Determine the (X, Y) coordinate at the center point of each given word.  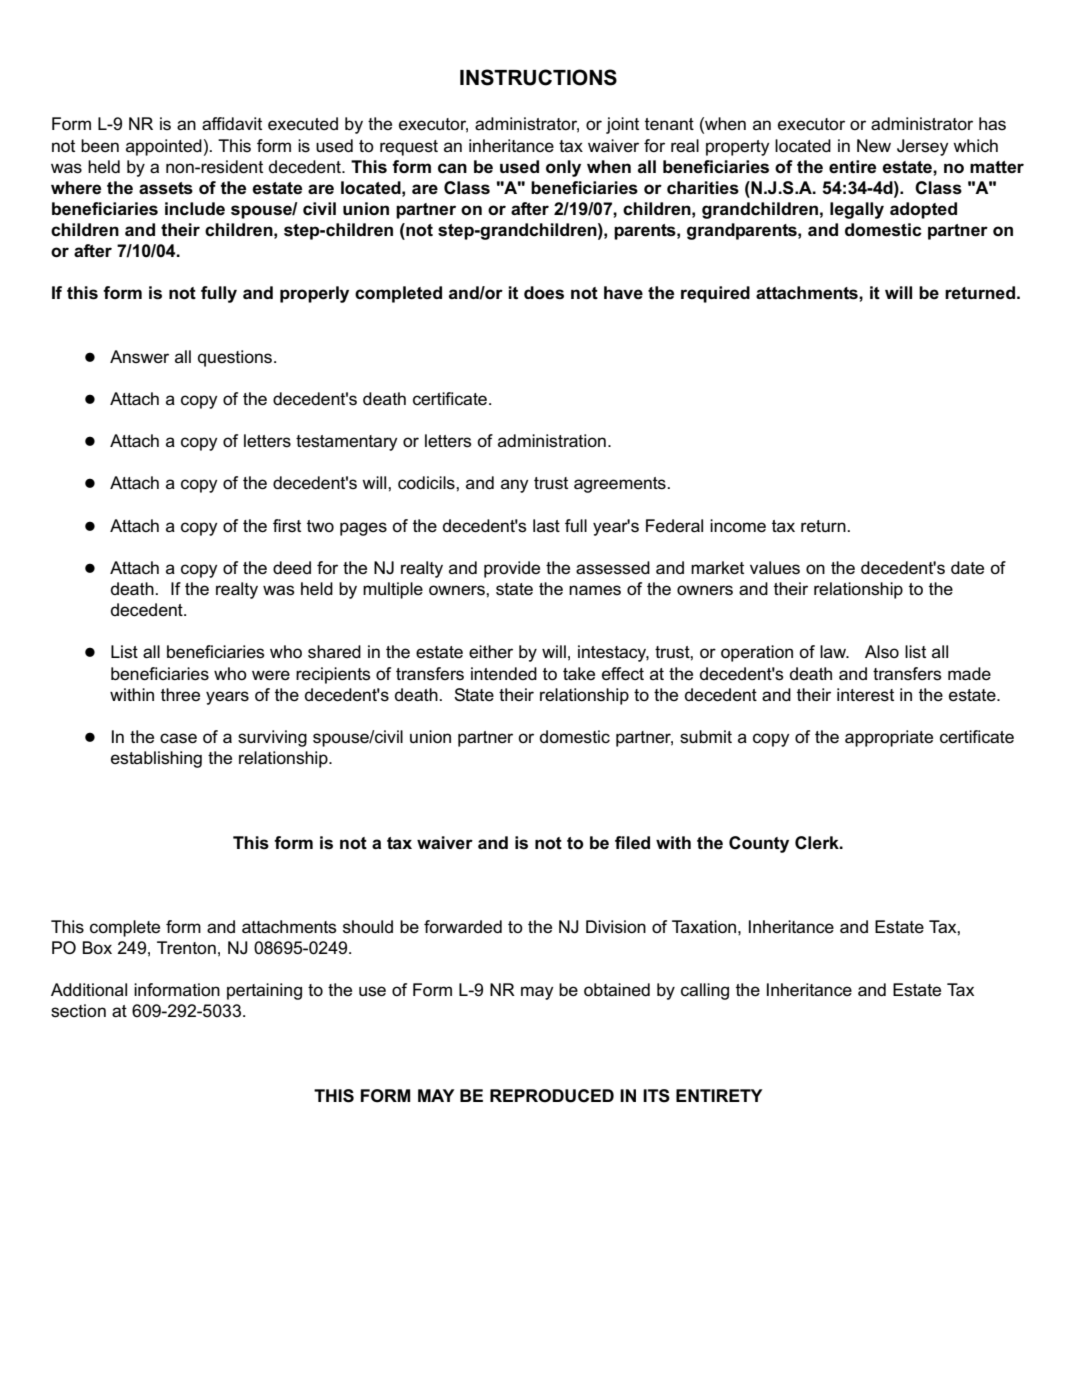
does (544, 293)
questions (236, 358)
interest (865, 695)
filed (632, 843)
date (967, 567)
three (180, 694)
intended (504, 673)
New (874, 146)
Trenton (186, 948)
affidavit (232, 123)
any (515, 486)
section (78, 1011)
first (287, 525)
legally (857, 210)
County (759, 844)
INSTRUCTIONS (538, 77)
